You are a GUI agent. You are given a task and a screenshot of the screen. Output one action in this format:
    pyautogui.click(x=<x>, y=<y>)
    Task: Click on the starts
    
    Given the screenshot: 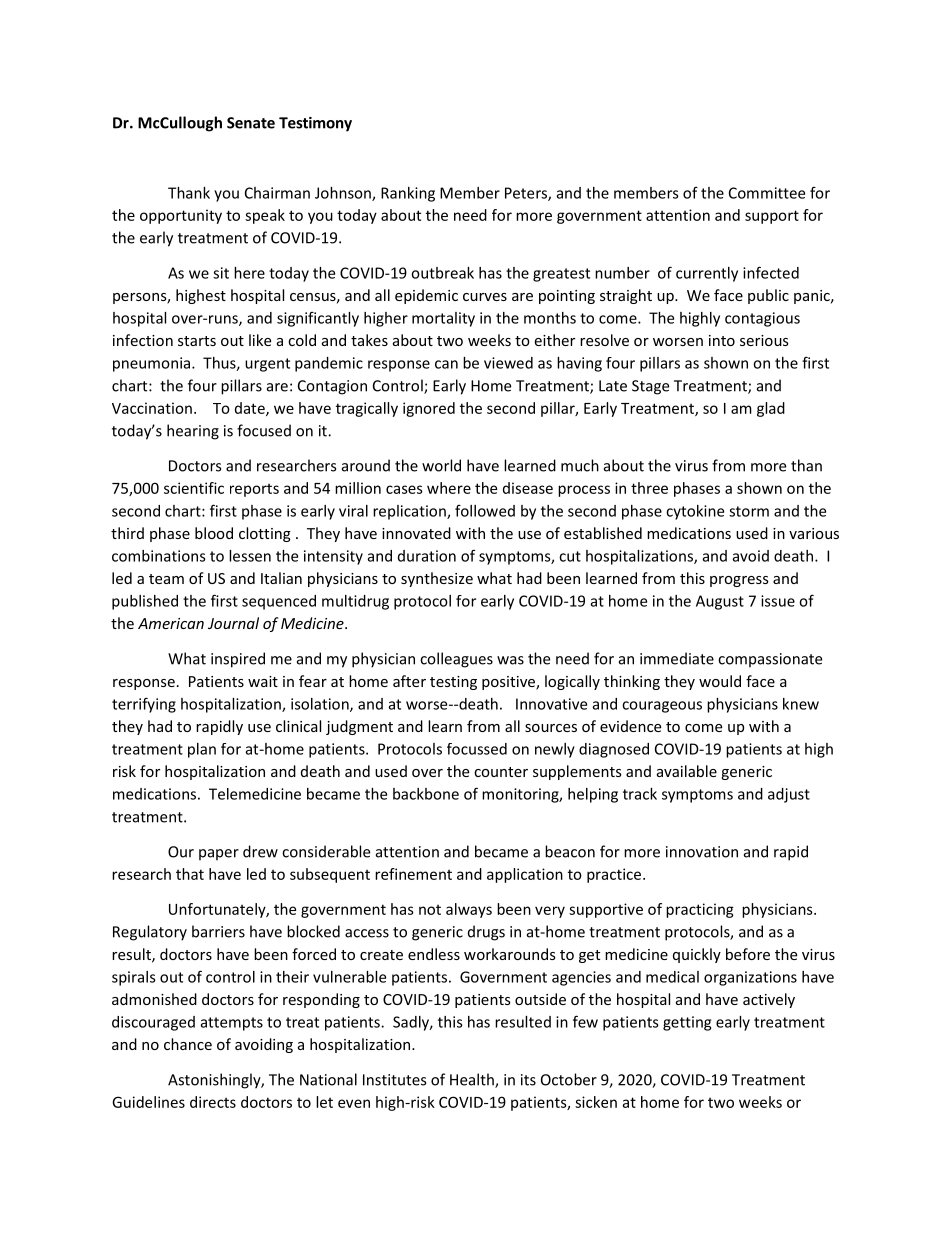 What is the action you would take?
    pyautogui.click(x=197, y=341)
